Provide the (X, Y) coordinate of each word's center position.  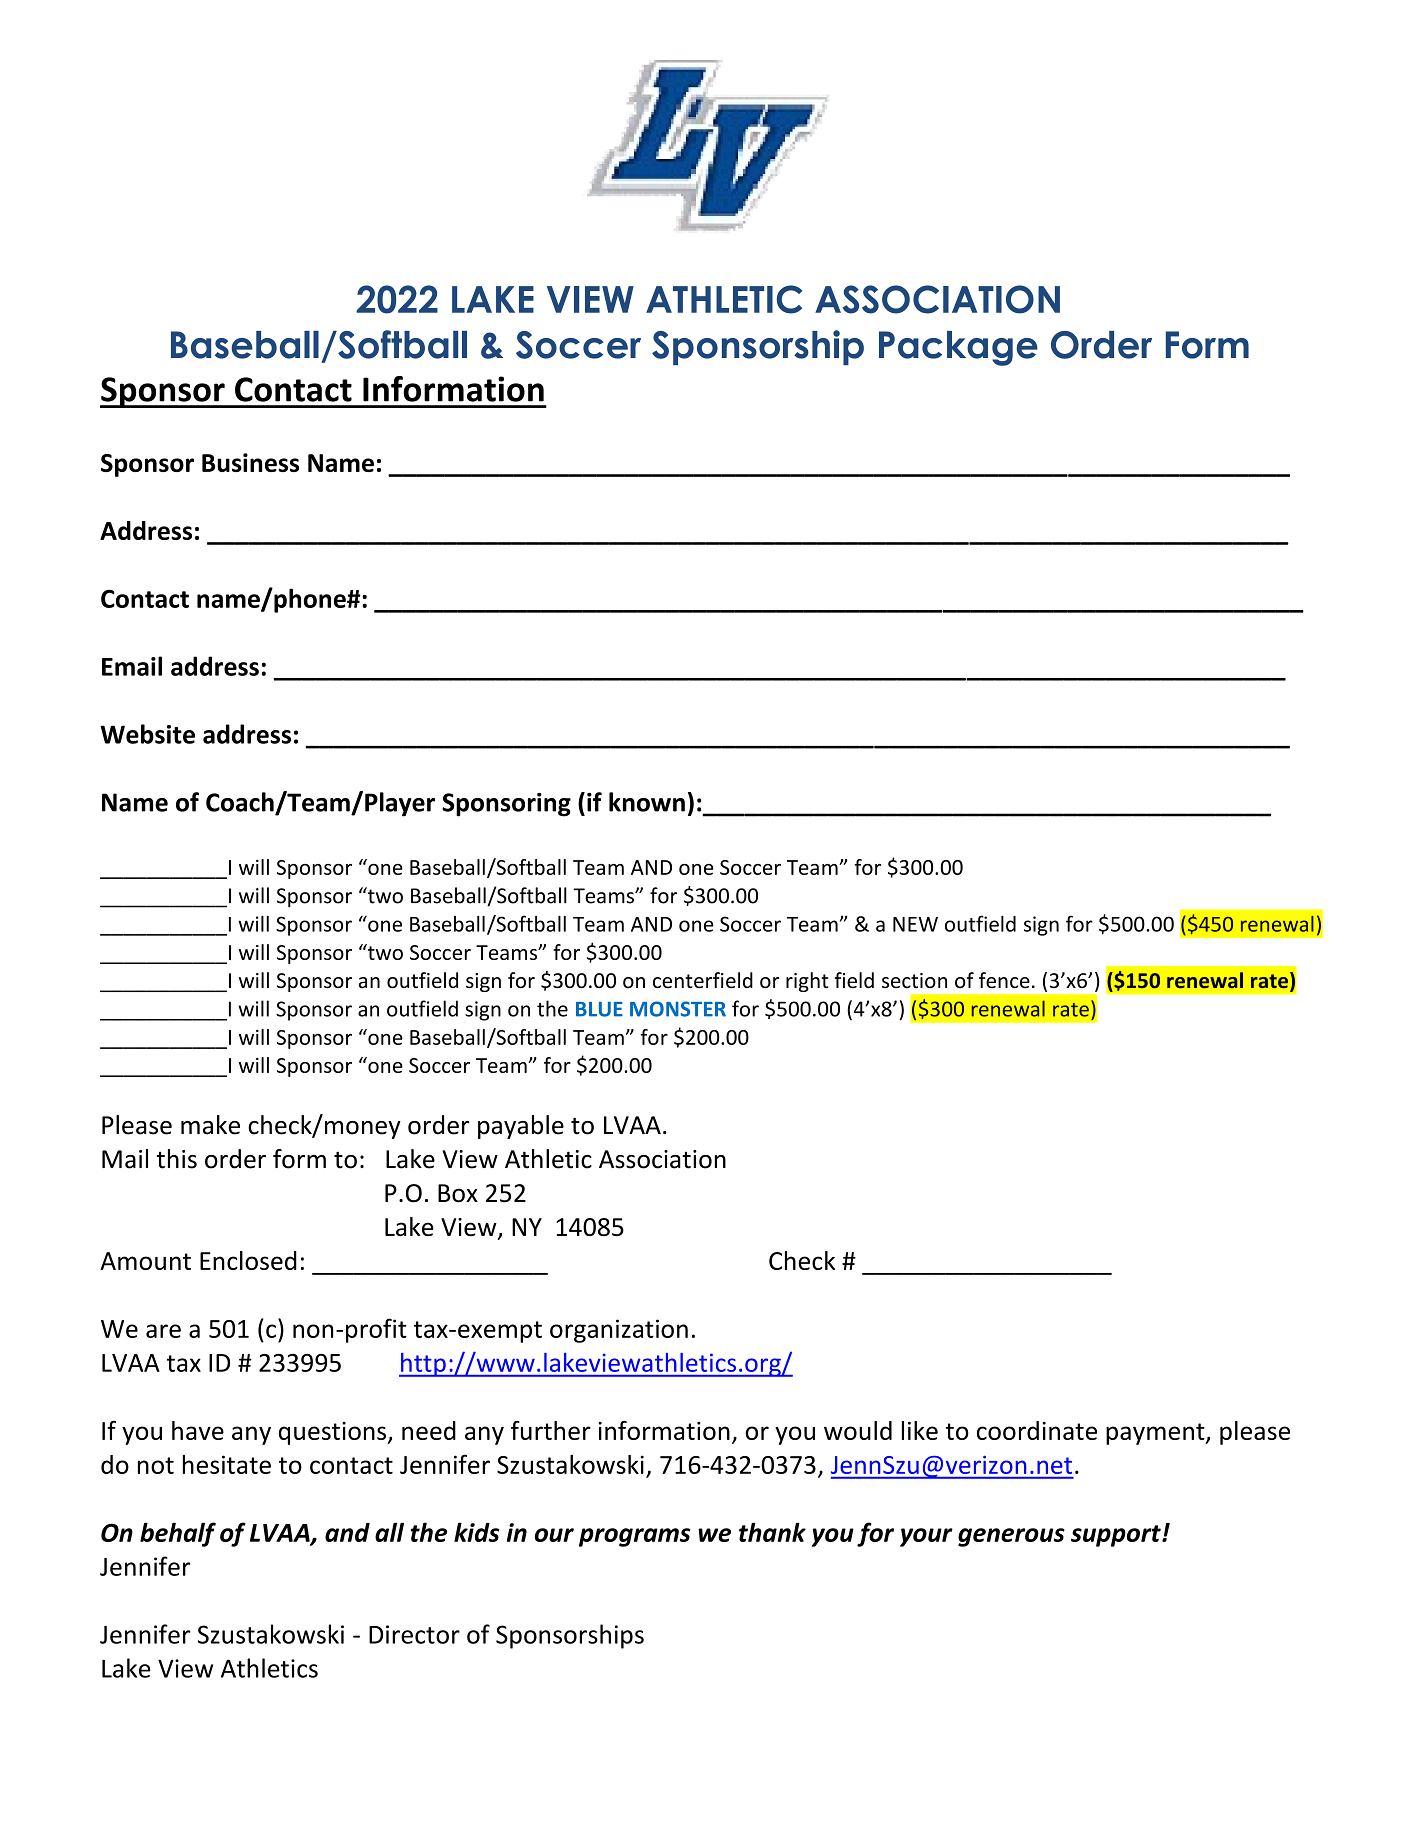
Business (250, 462)
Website (147, 734)
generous (1011, 1537)
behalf (178, 1534)
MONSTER (678, 1009)
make (210, 1125)
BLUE (599, 1009)
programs (635, 1537)
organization (619, 1331)
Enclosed (248, 1260)
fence (1004, 980)
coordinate (1037, 1430)
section (914, 980)
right (807, 982)
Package (958, 348)
